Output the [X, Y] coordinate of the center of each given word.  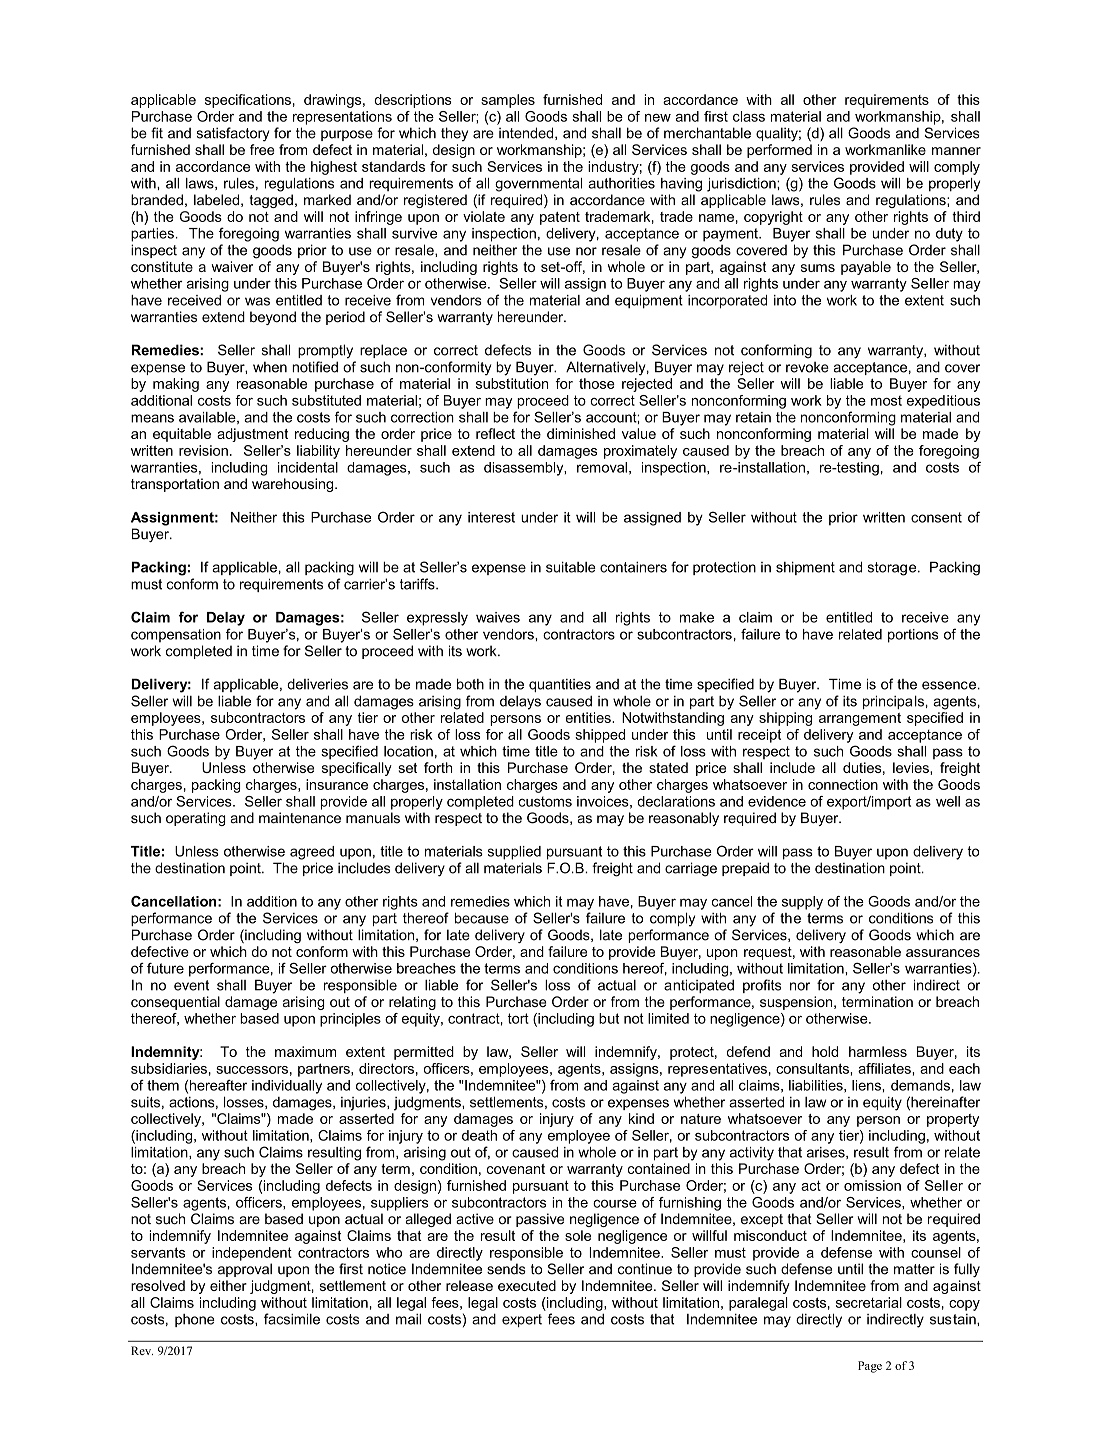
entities [589, 717]
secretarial [869, 1302]
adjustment [252, 435]
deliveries [317, 684]
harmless [878, 1051]
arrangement [860, 719]
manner [956, 151]
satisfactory [233, 134]
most [886, 400]
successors [252, 1070]
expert [522, 1320]
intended [527, 133]
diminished [581, 433]
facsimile [292, 1319]
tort [518, 1018]
